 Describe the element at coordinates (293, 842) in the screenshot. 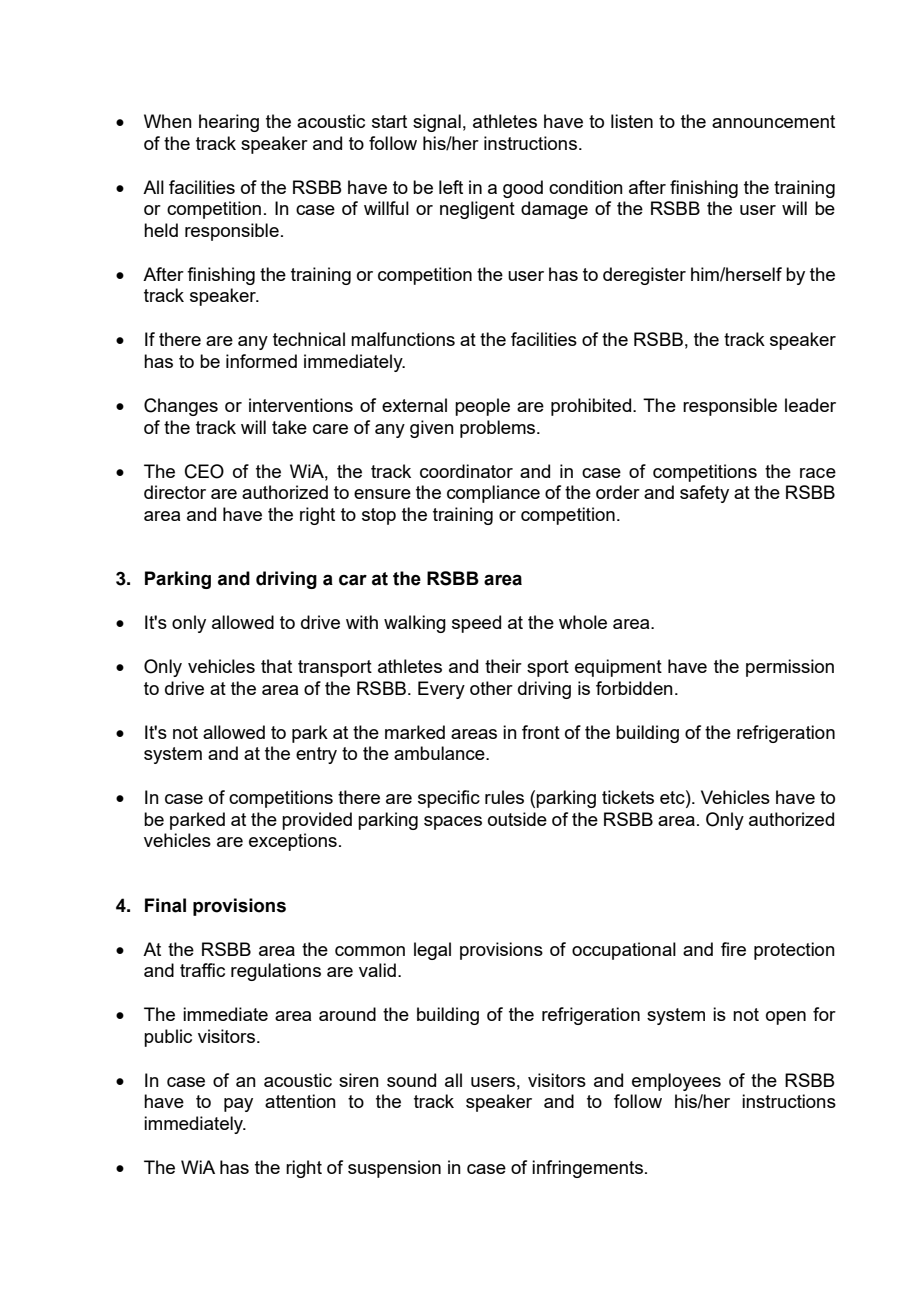

I see `exceptions` at that location.
